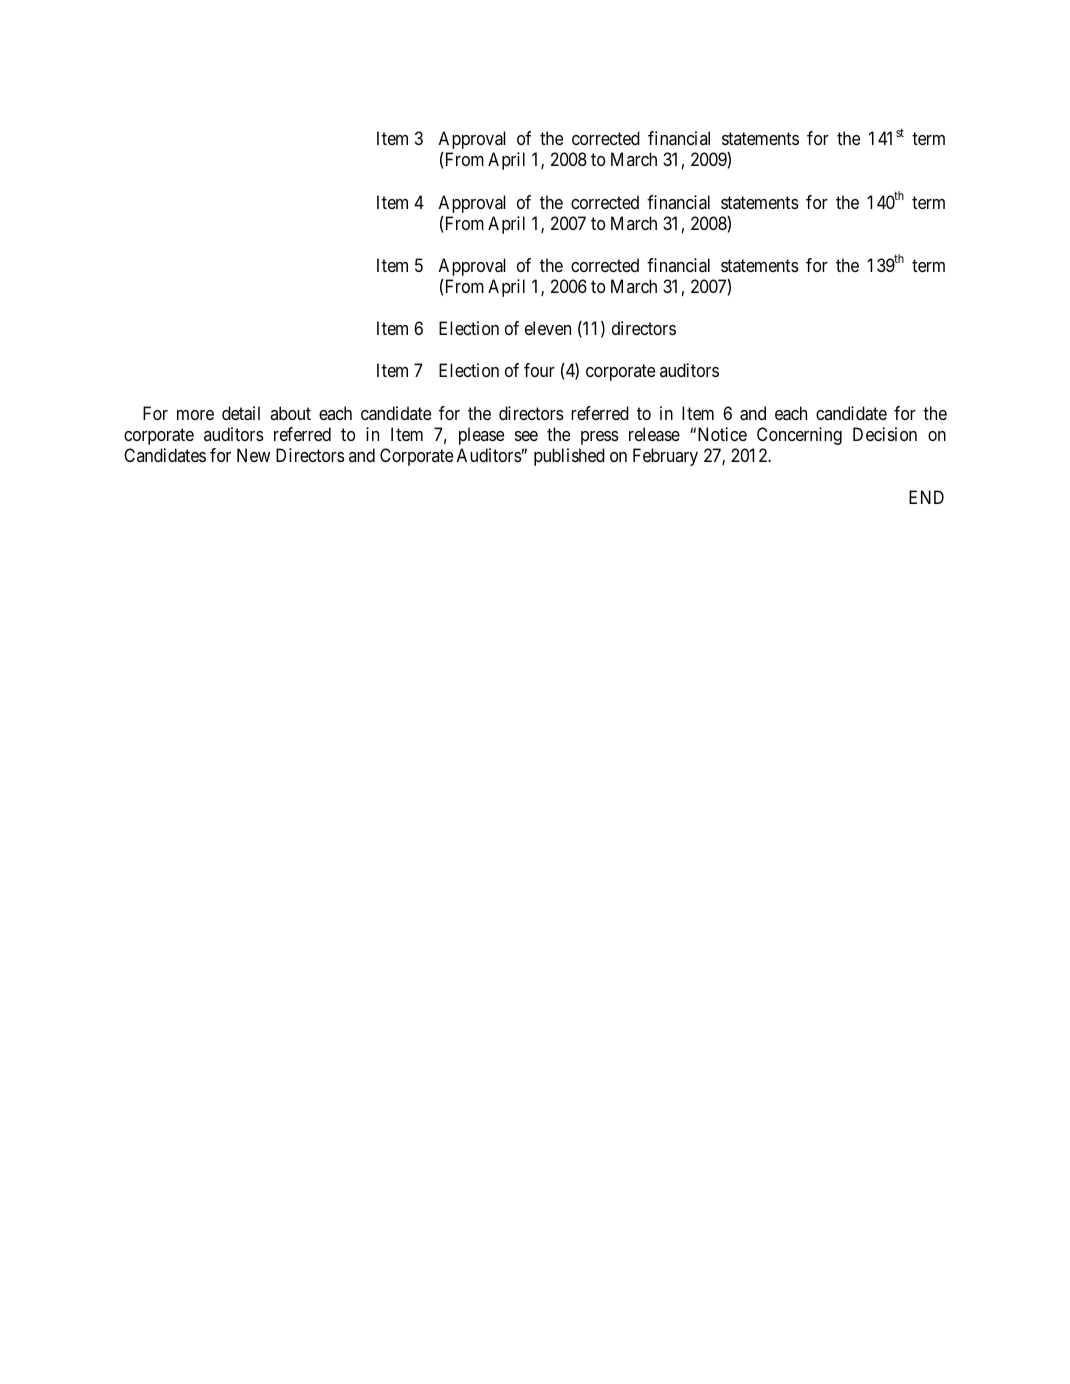  Describe the element at coordinates (569, 457) in the screenshot. I see `published` at that location.
